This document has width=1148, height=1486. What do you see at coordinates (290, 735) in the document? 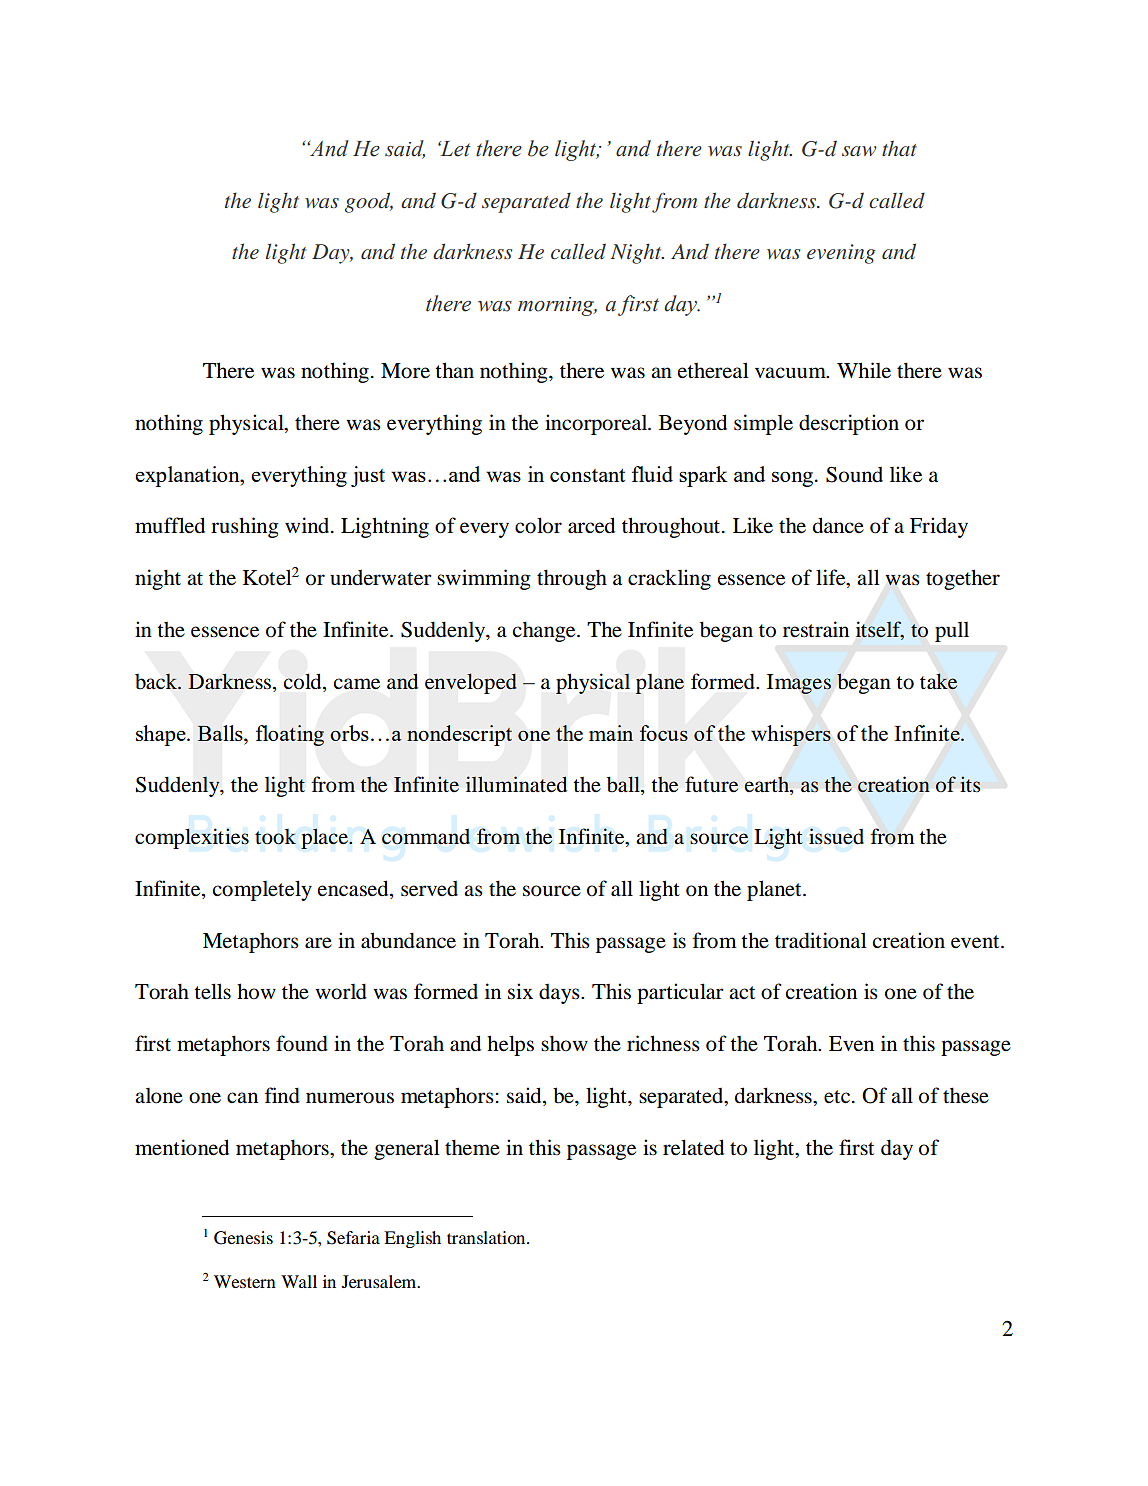
I see `floating` at bounding box center [290, 735].
